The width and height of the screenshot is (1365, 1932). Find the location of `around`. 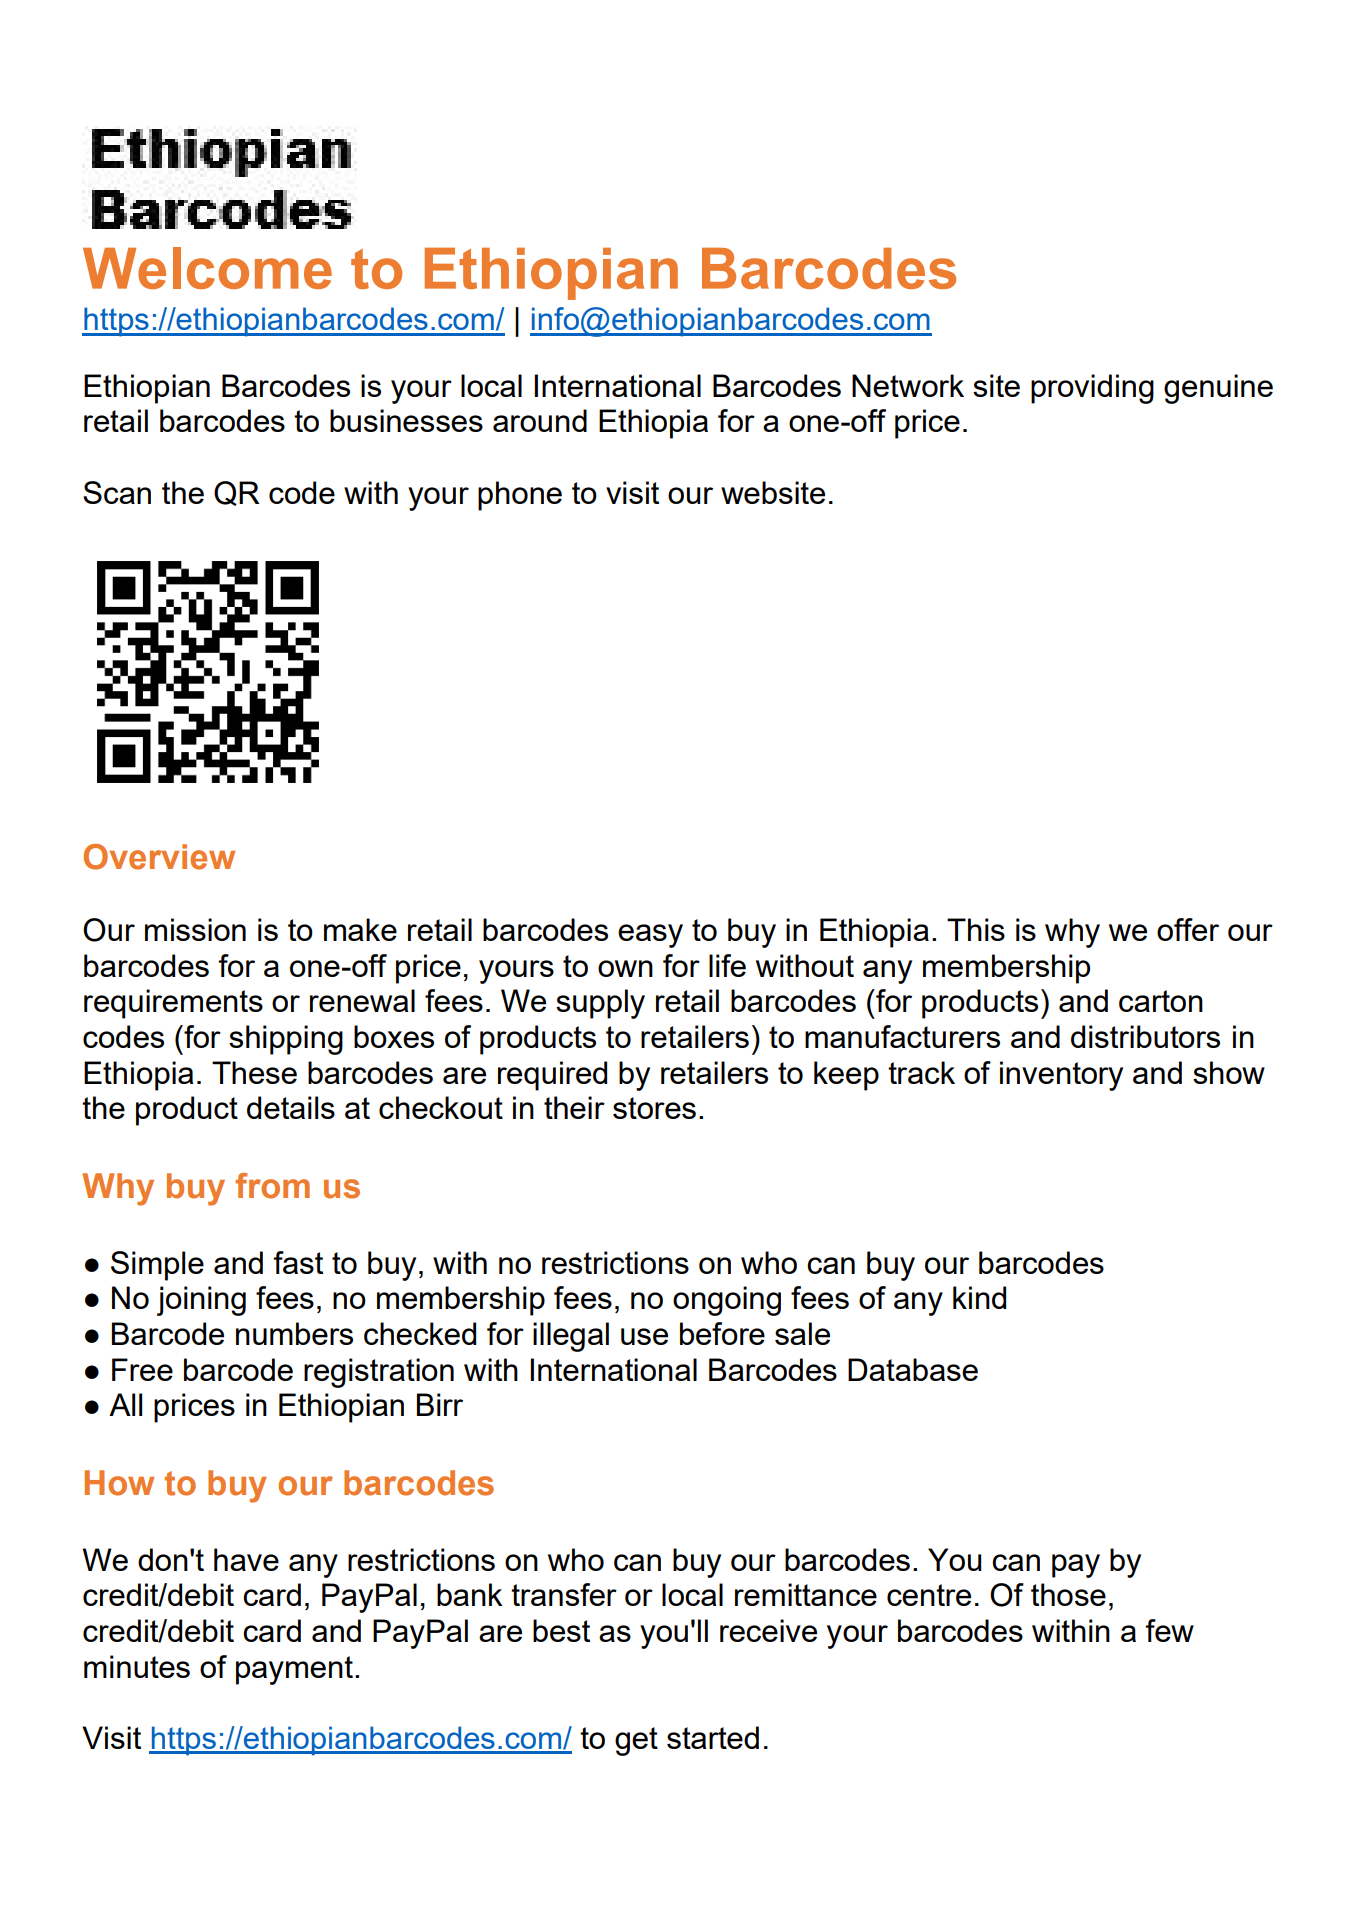

around is located at coordinates (540, 420).
